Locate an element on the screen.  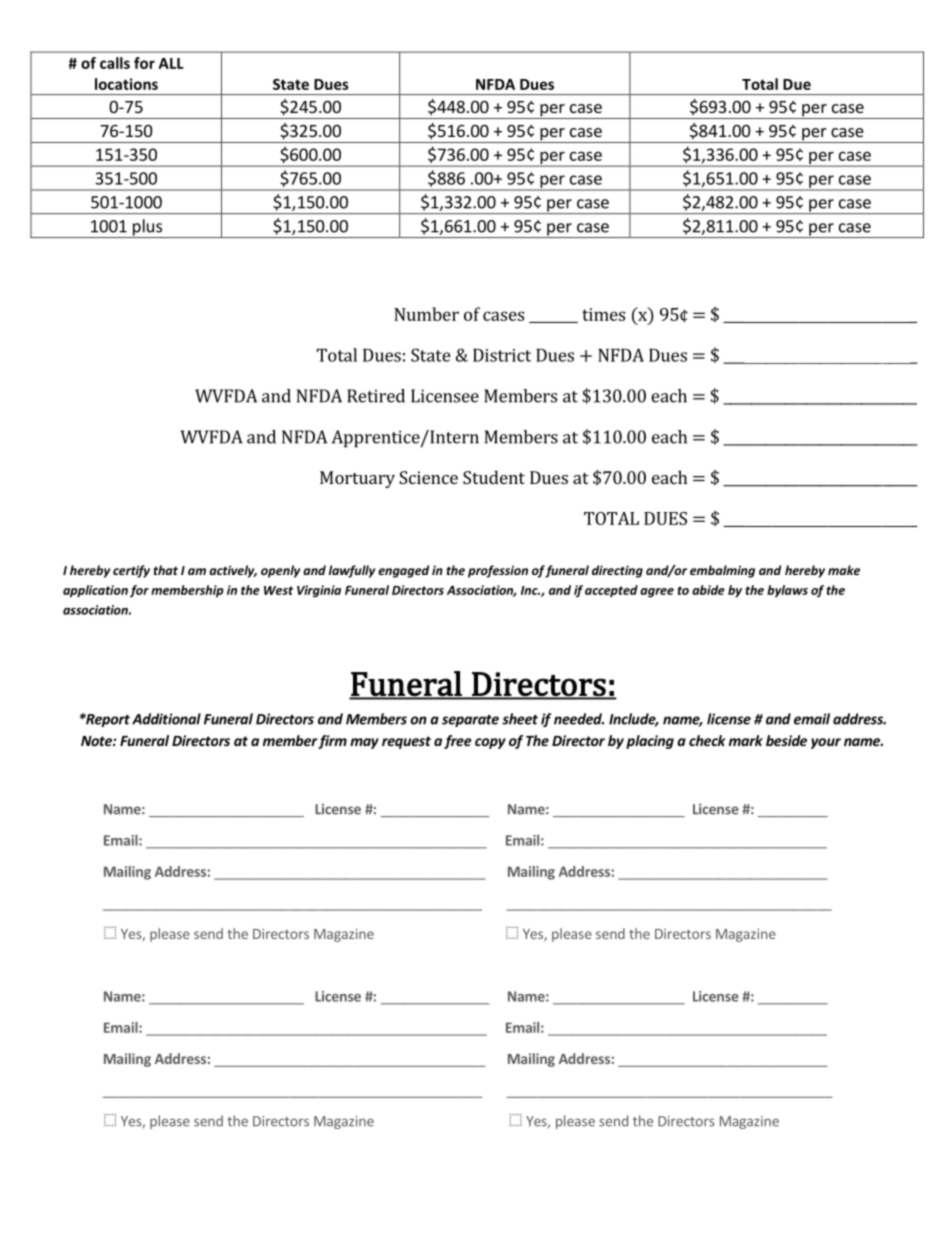
Additional is located at coordinates (166, 719).
